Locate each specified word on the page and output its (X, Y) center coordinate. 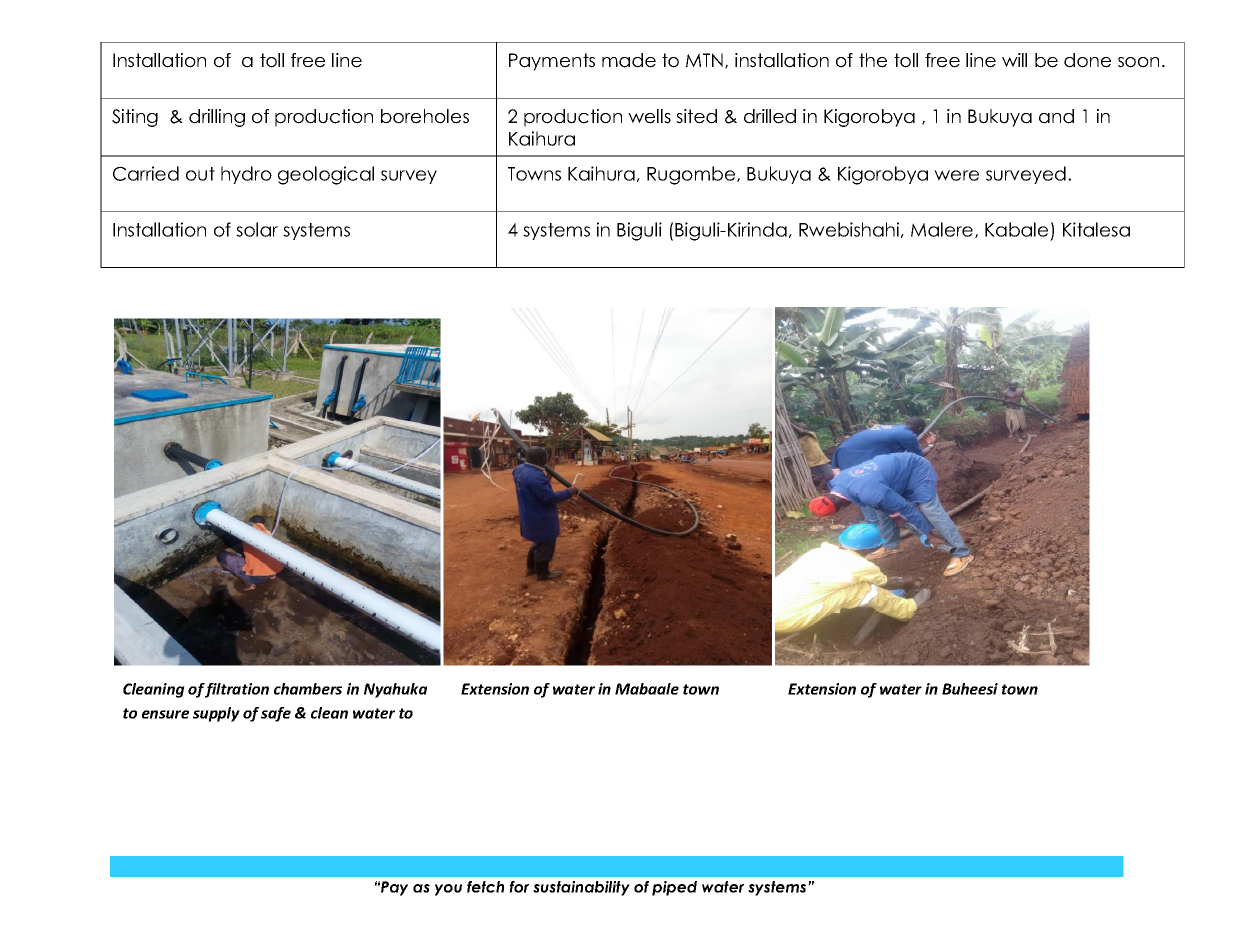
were (956, 175)
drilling (217, 118)
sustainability (581, 888)
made (629, 60)
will (1014, 60)
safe (276, 714)
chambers (308, 689)
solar (257, 229)
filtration (236, 690)
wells (649, 116)
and (1056, 116)
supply (216, 714)
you (448, 890)
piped (674, 888)
